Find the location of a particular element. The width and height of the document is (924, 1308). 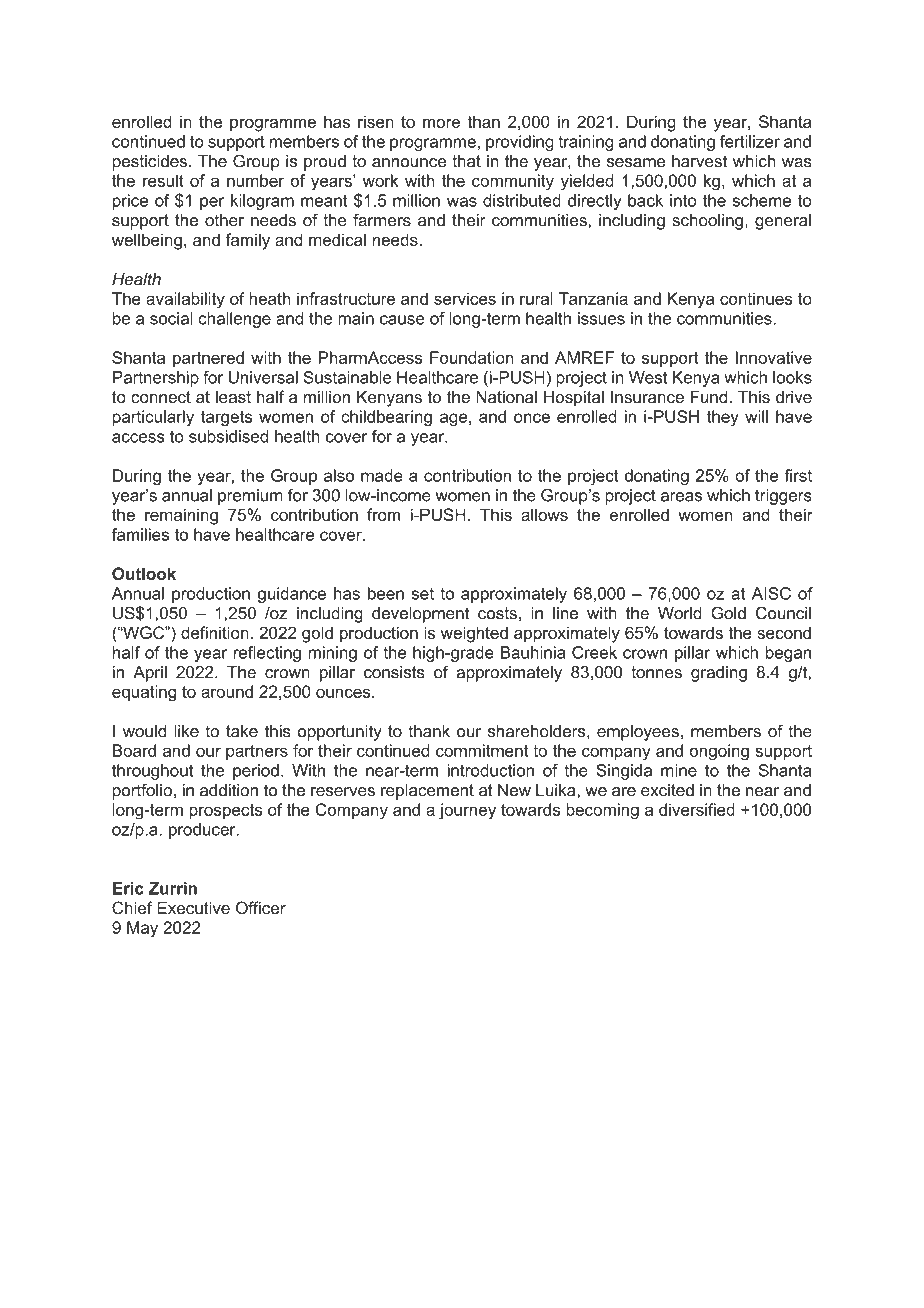

premium is located at coordinates (250, 497).
